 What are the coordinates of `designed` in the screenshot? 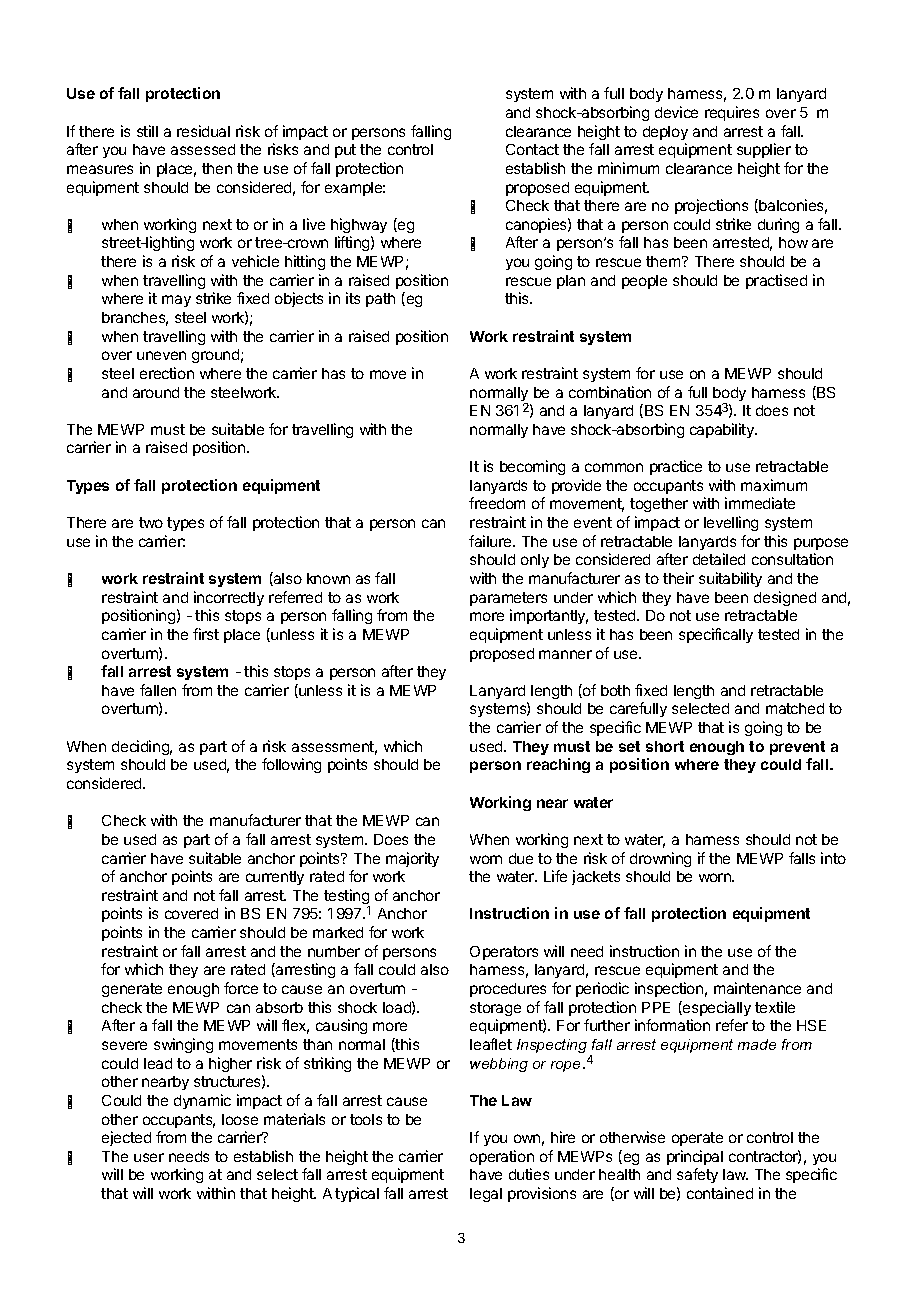 It's located at (785, 598).
